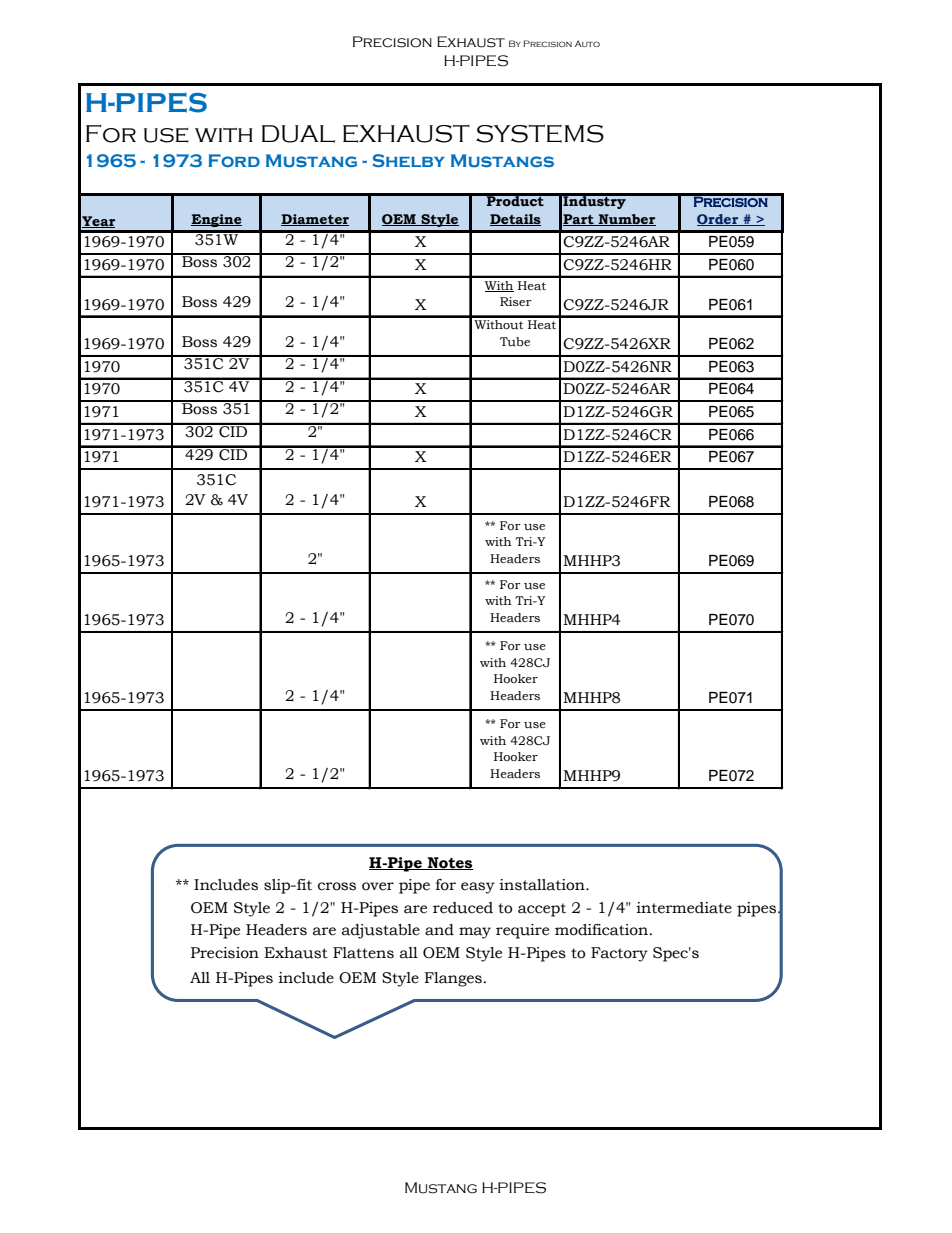  Describe the element at coordinates (515, 301) in the page. I see `Riser` at that location.
